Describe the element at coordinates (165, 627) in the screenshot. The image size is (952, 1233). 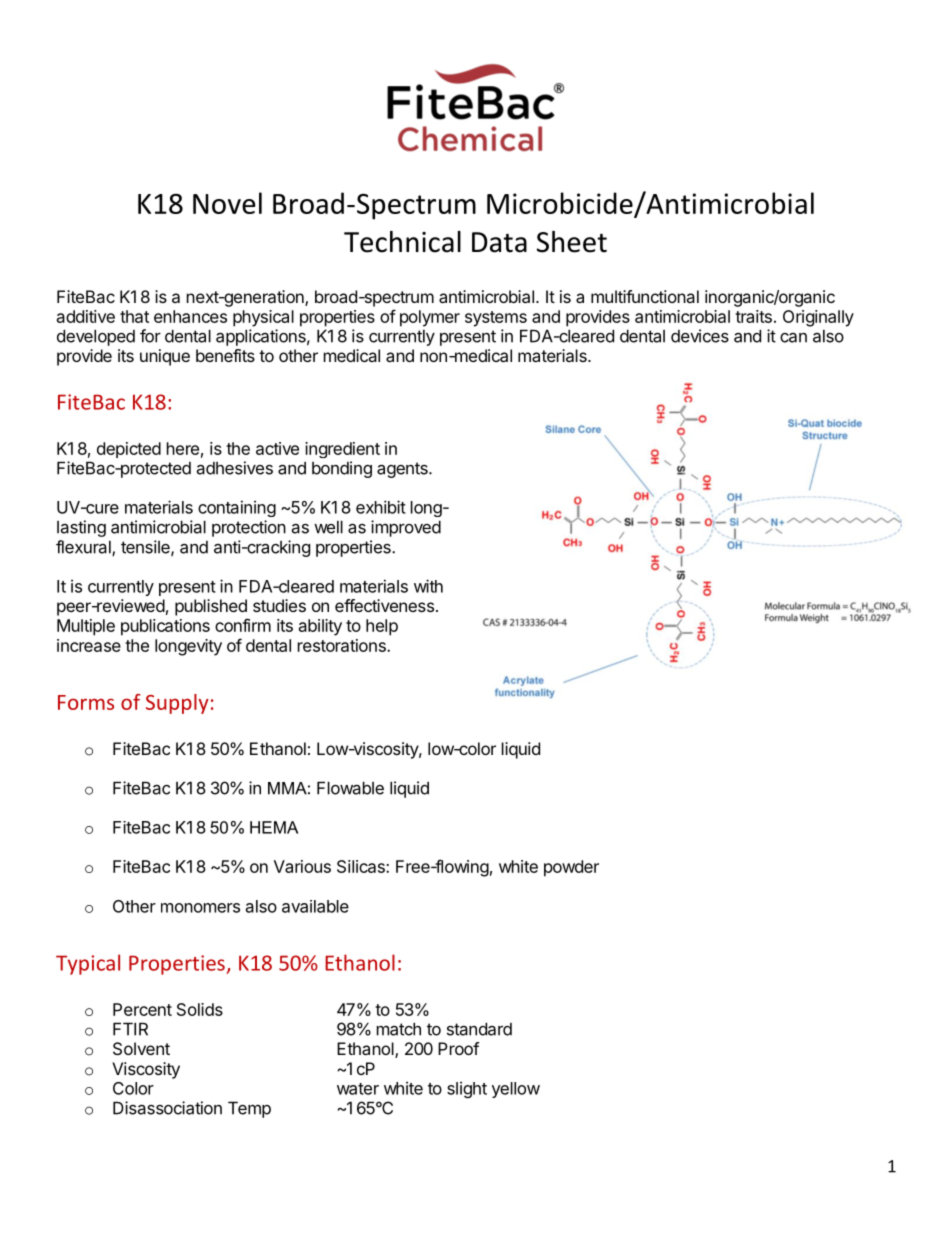
I see `publications` at that location.
